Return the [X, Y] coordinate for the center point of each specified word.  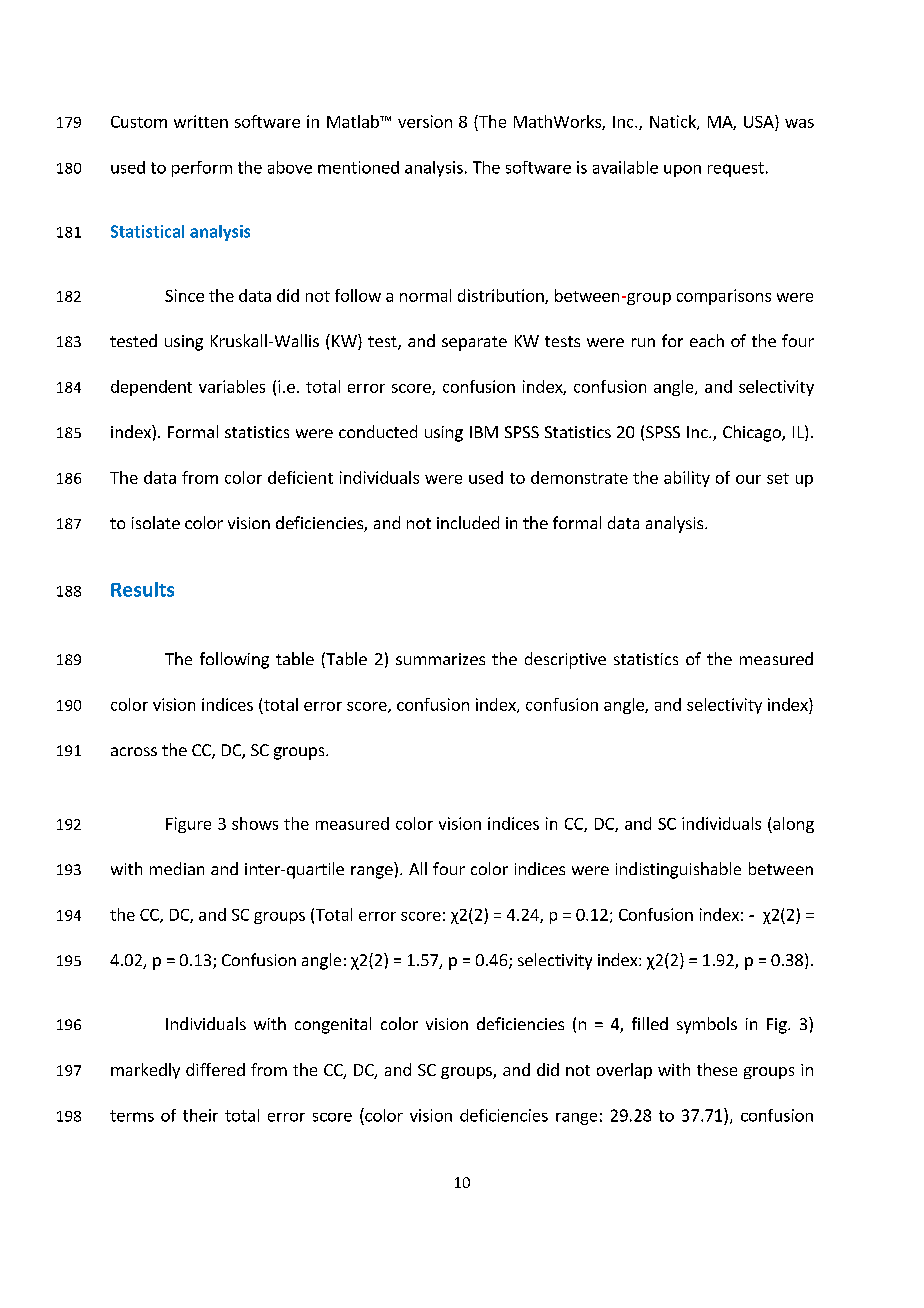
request [736, 169]
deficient [300, 477]
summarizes [440, 659]
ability [687, 479]
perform [202, 169]
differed [215, 1069]
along [792, 825]
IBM [484, 432]
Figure [188, 825]
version [425, 121]
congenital [333, 1025]
